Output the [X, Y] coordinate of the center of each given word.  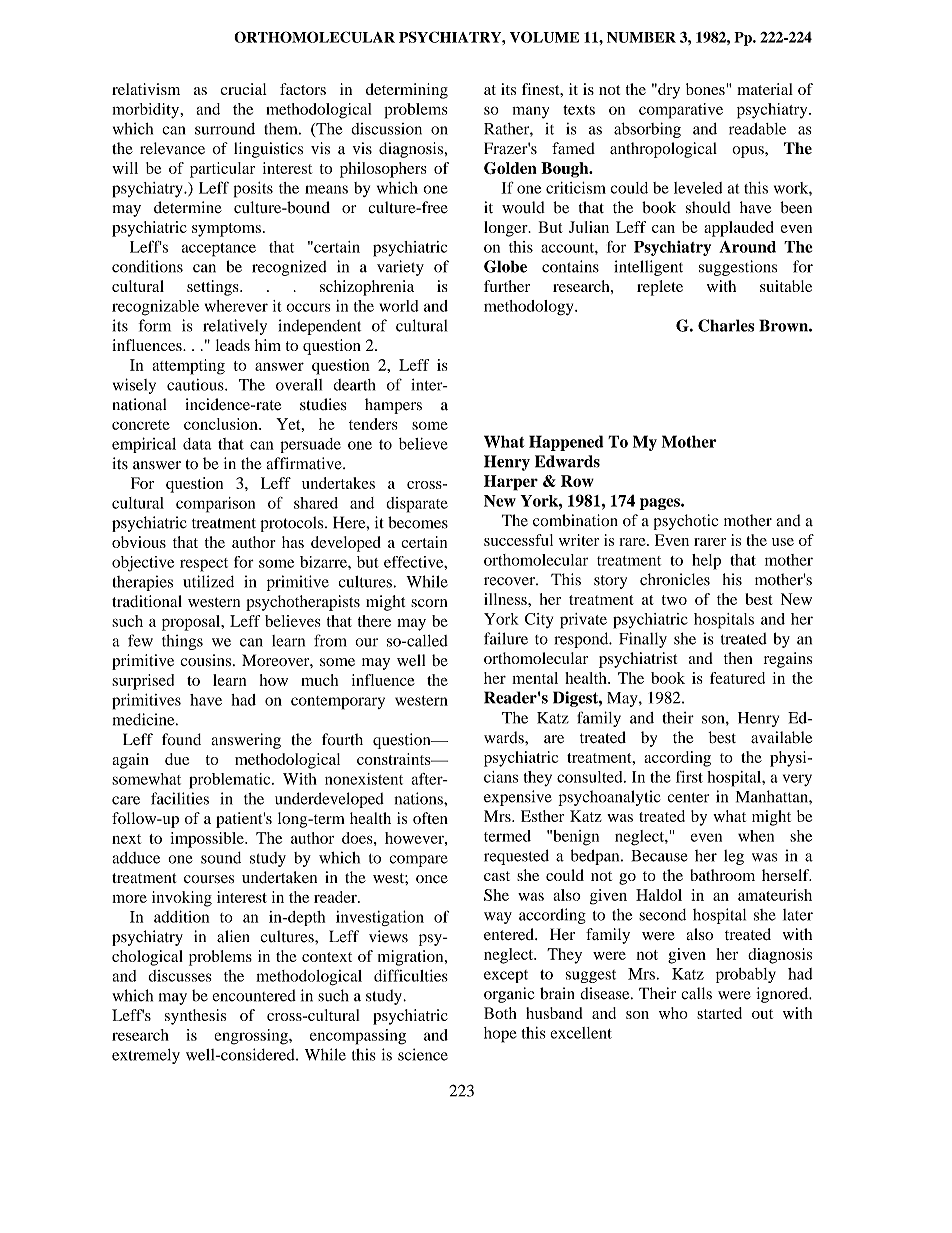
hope [500, 1035]
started [719, 1013]
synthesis [195, 1017]
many [530, 112]
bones [706, 89]
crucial [243, 89]
